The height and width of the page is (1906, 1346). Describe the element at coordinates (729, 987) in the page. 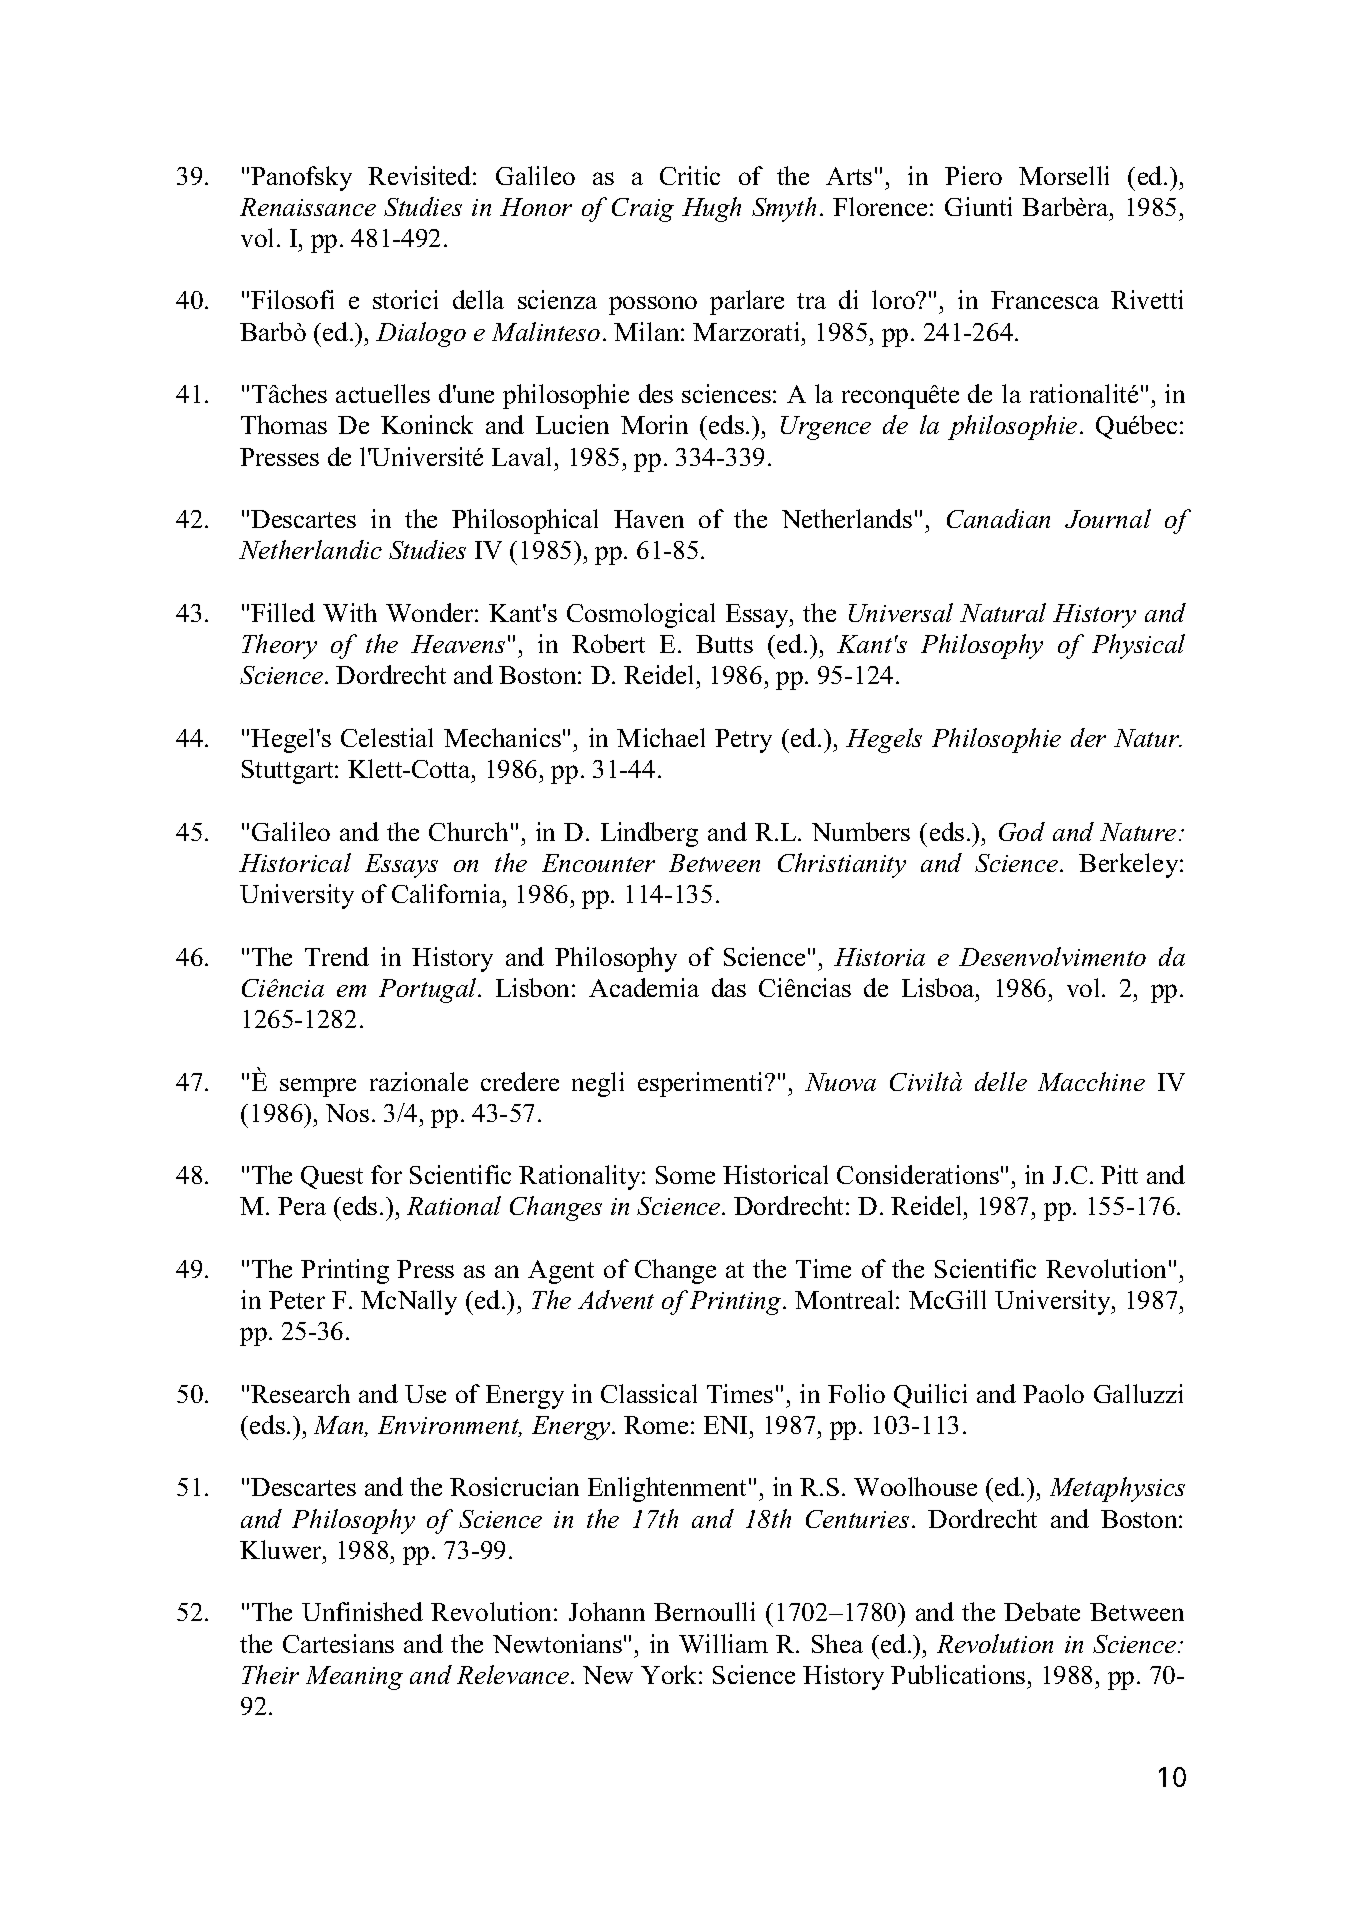

I see `das` at that location.
